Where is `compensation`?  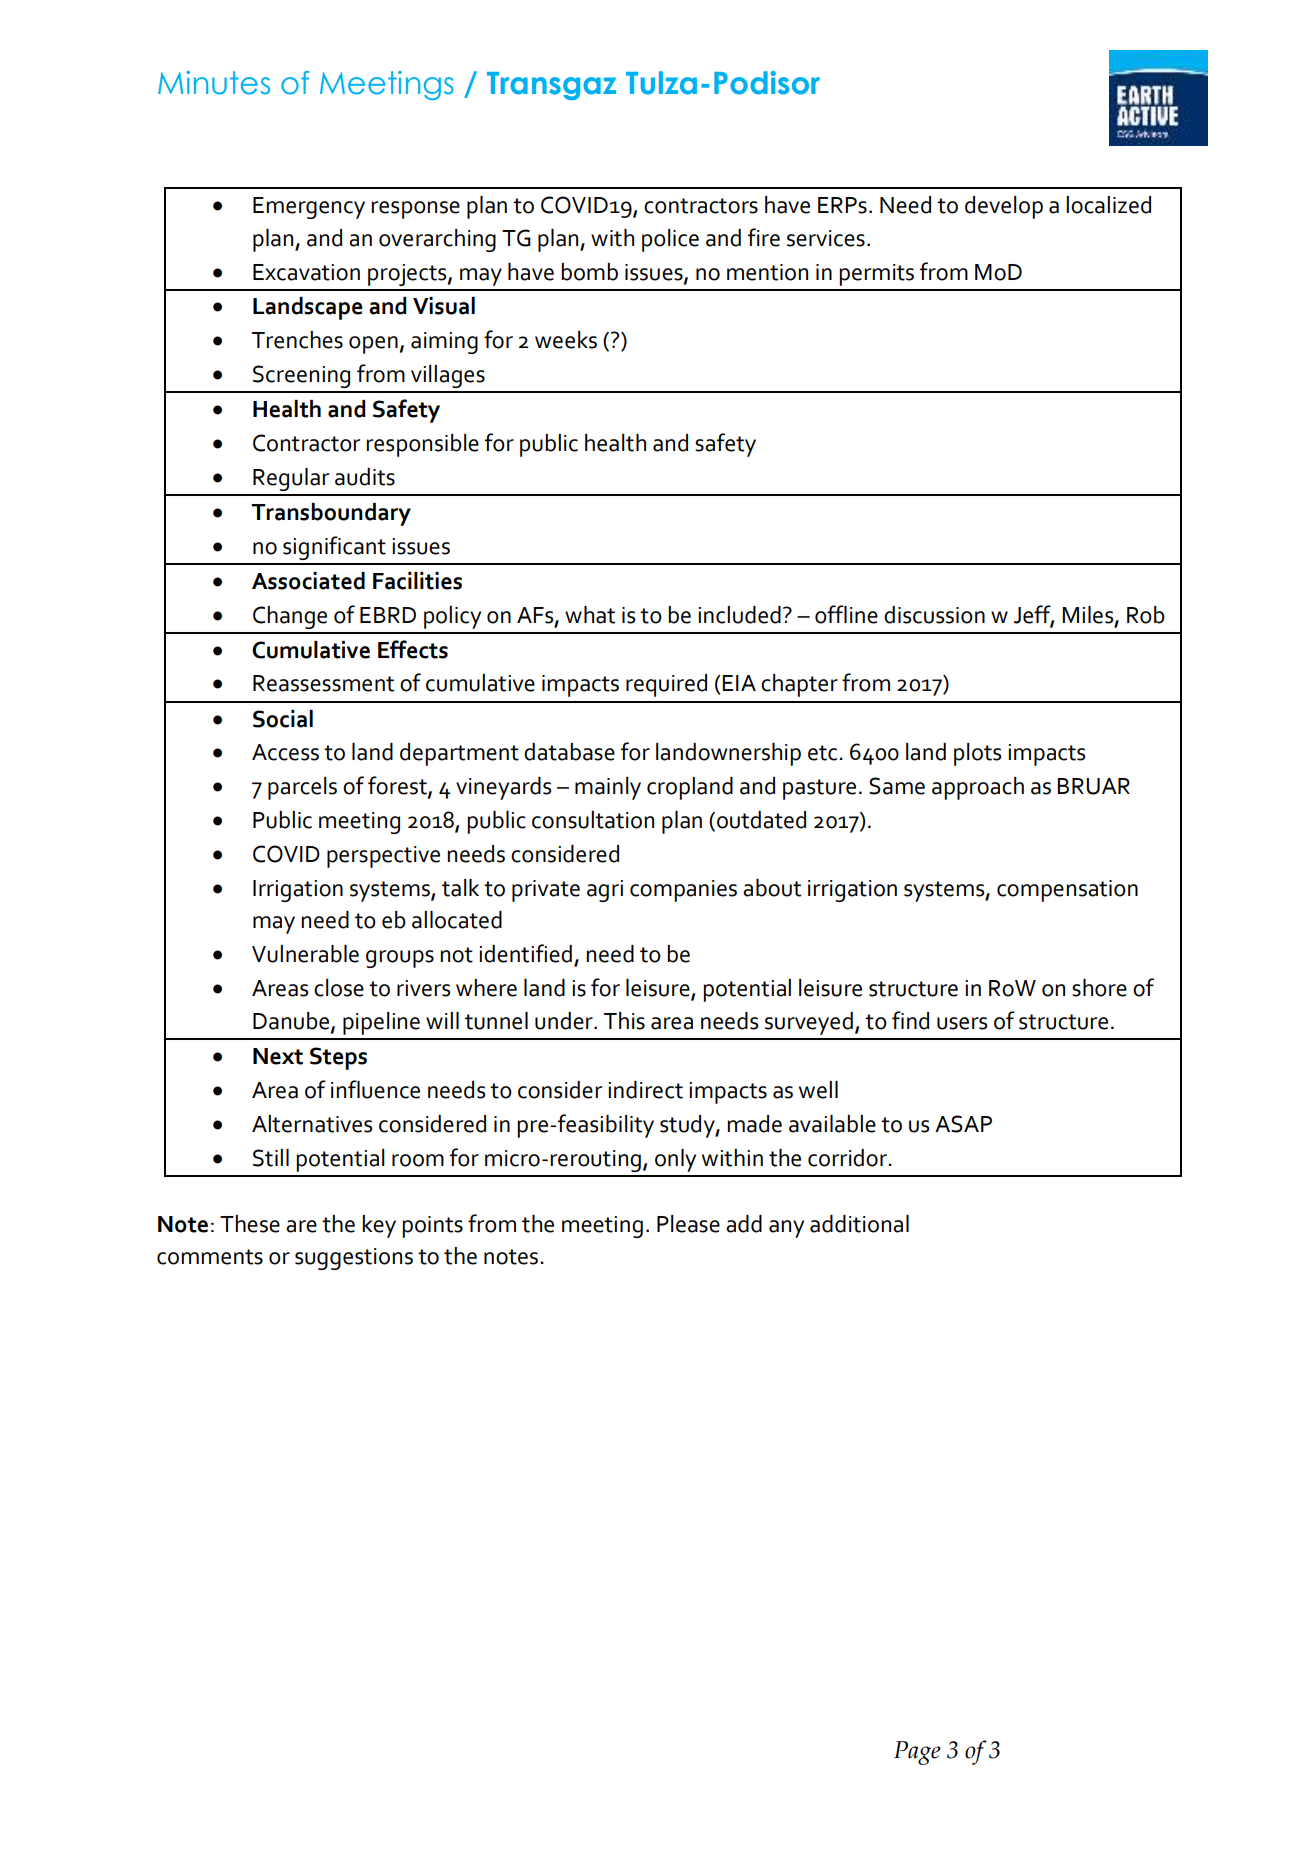 compensation is located at coordinates (1067, 891).
